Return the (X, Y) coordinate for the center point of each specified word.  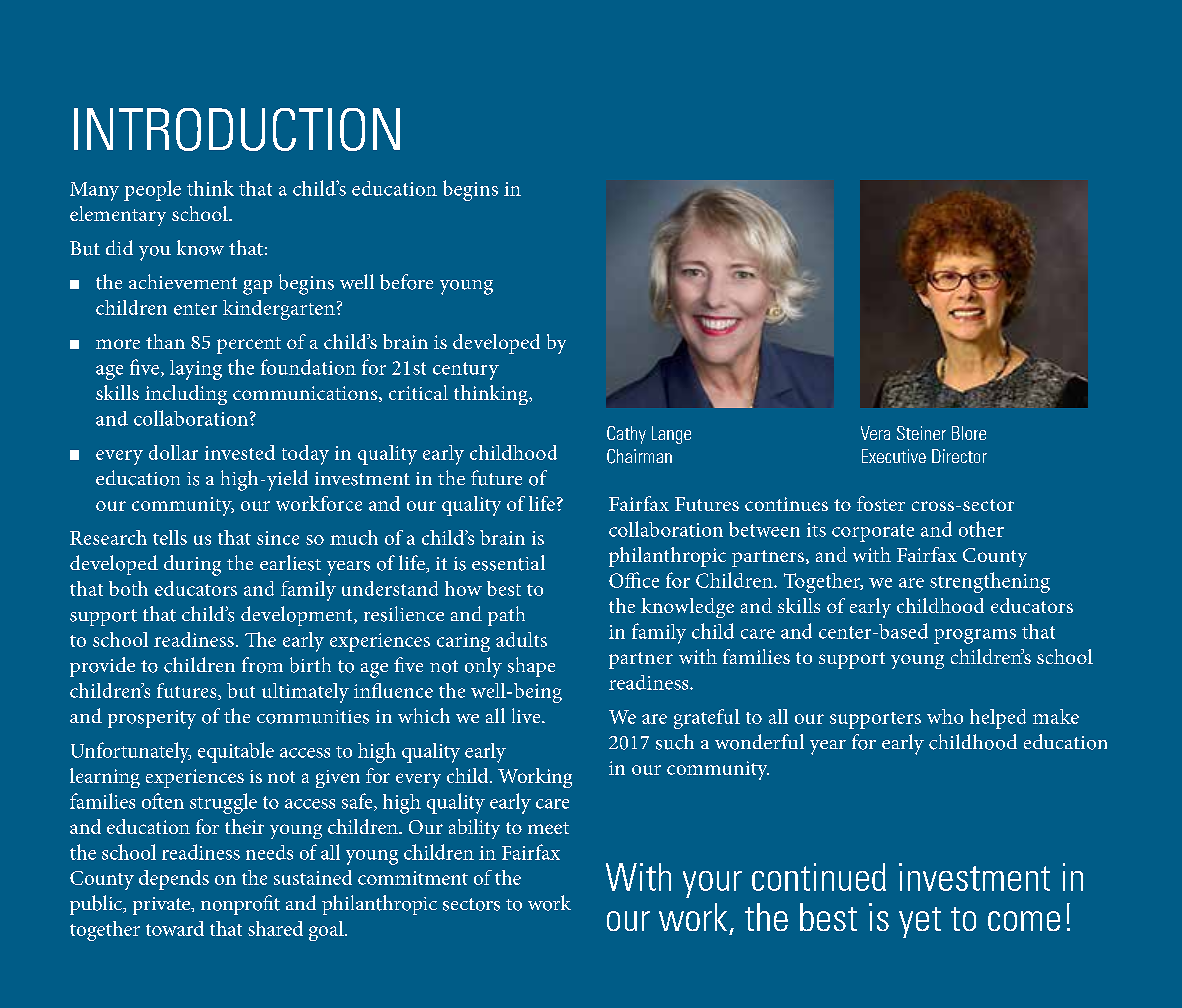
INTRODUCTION (237, 129)
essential (508, 563)
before (406, 282)
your (712, 884)
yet (920, 922)
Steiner (921, 433)
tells (170, 537)
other (981, 529)
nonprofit (240, 905)
